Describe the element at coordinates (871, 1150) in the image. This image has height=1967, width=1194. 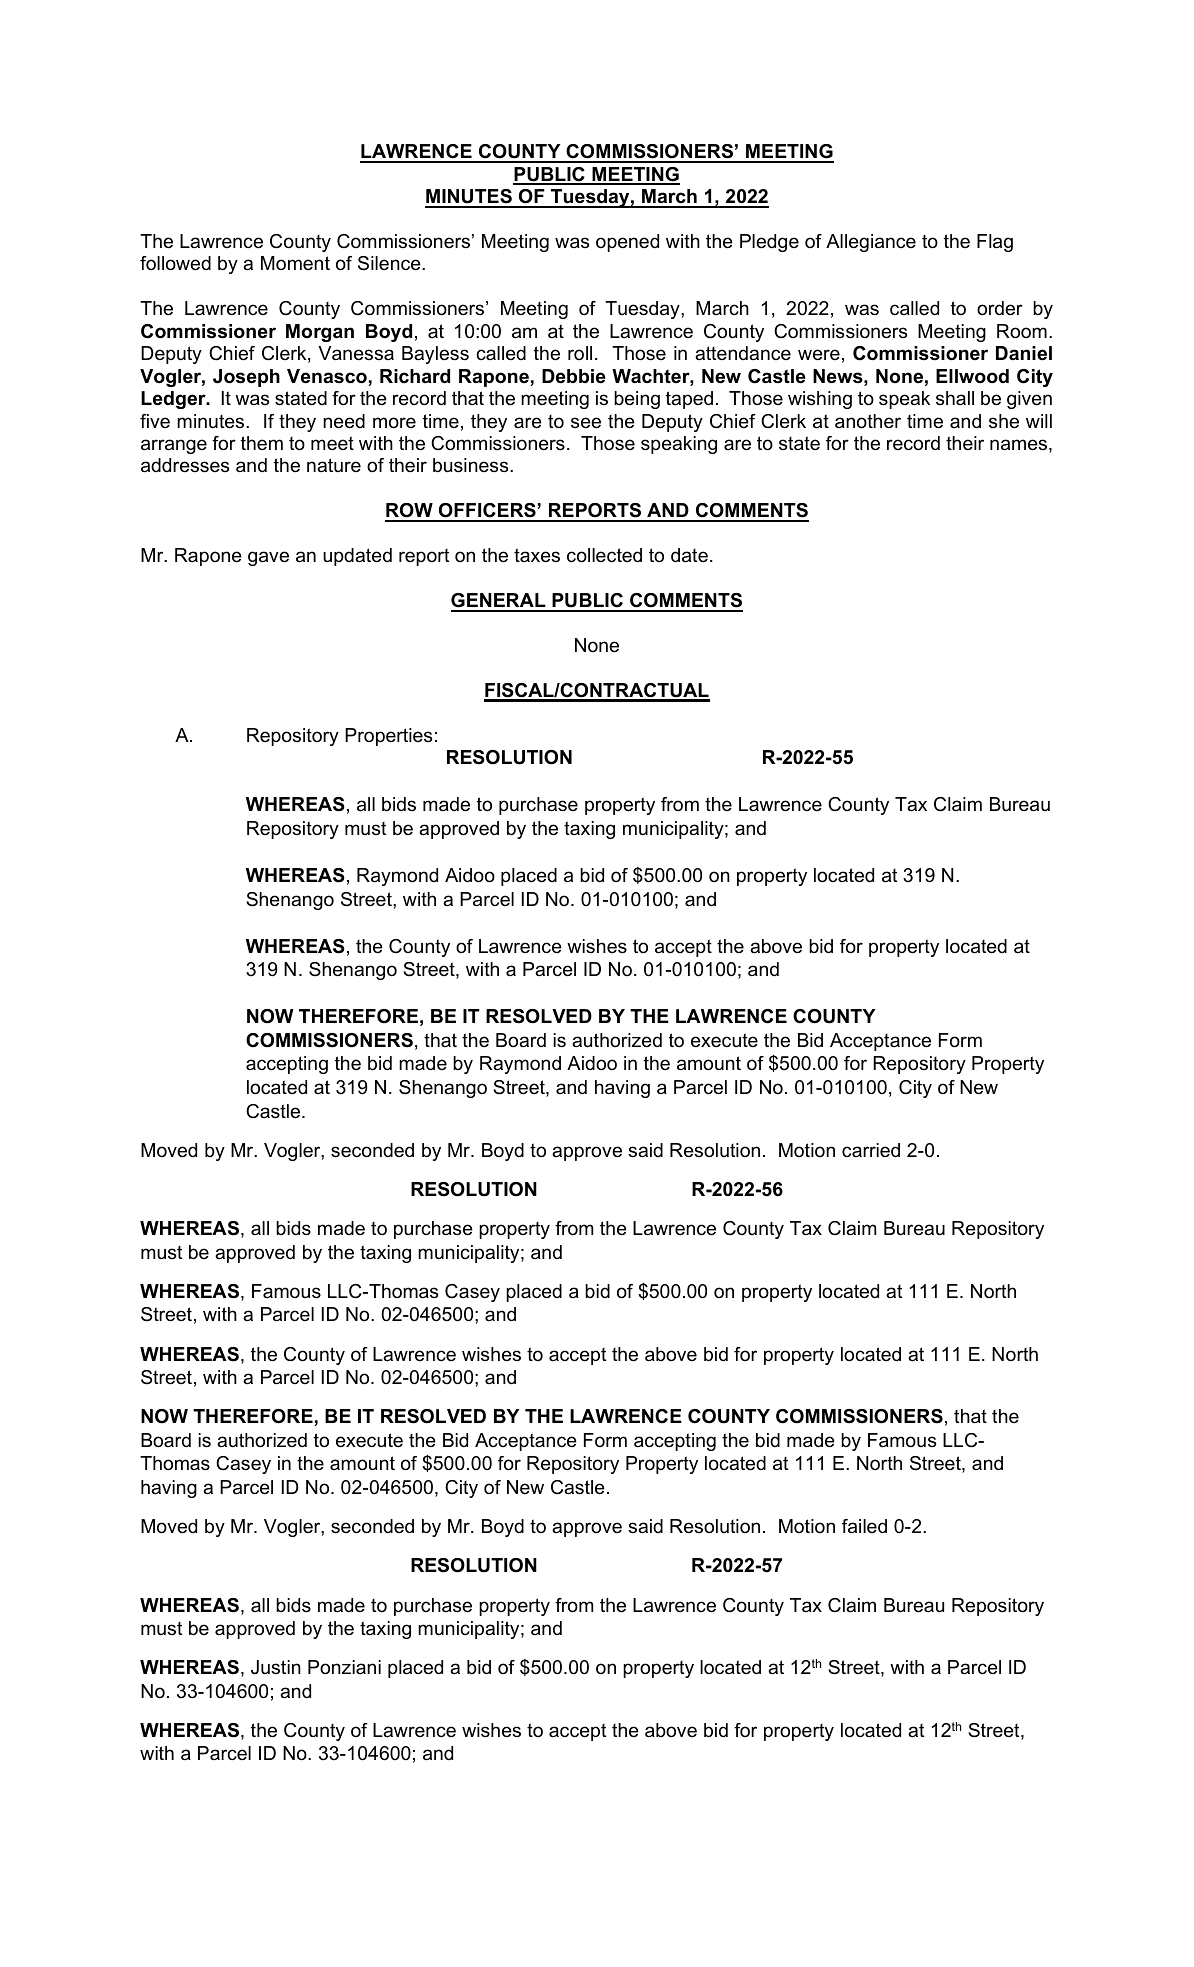
I see `carried` at that location.
